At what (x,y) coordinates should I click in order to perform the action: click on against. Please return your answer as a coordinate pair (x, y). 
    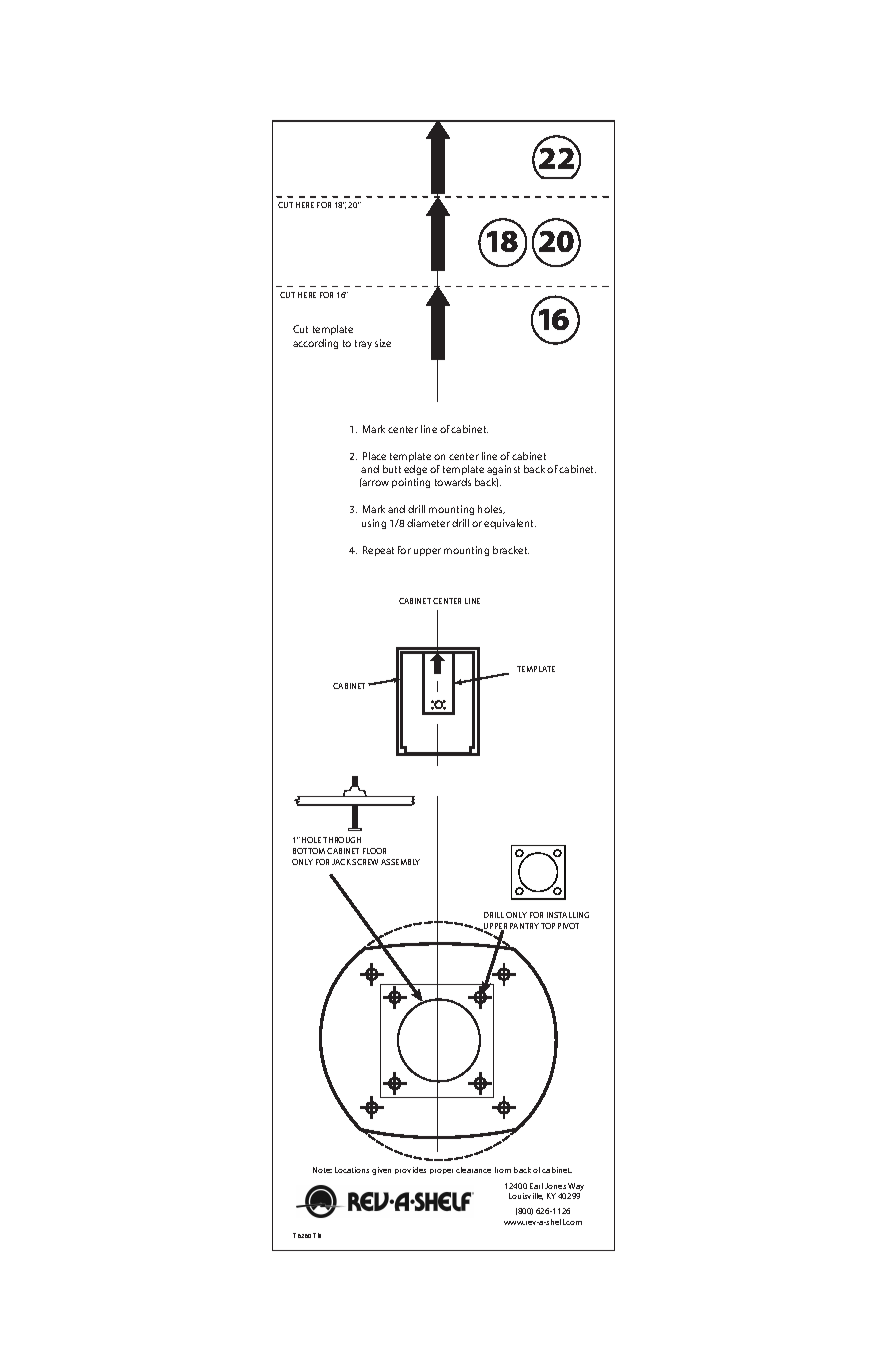
    Looking at the image, I should click on (503, 470).
